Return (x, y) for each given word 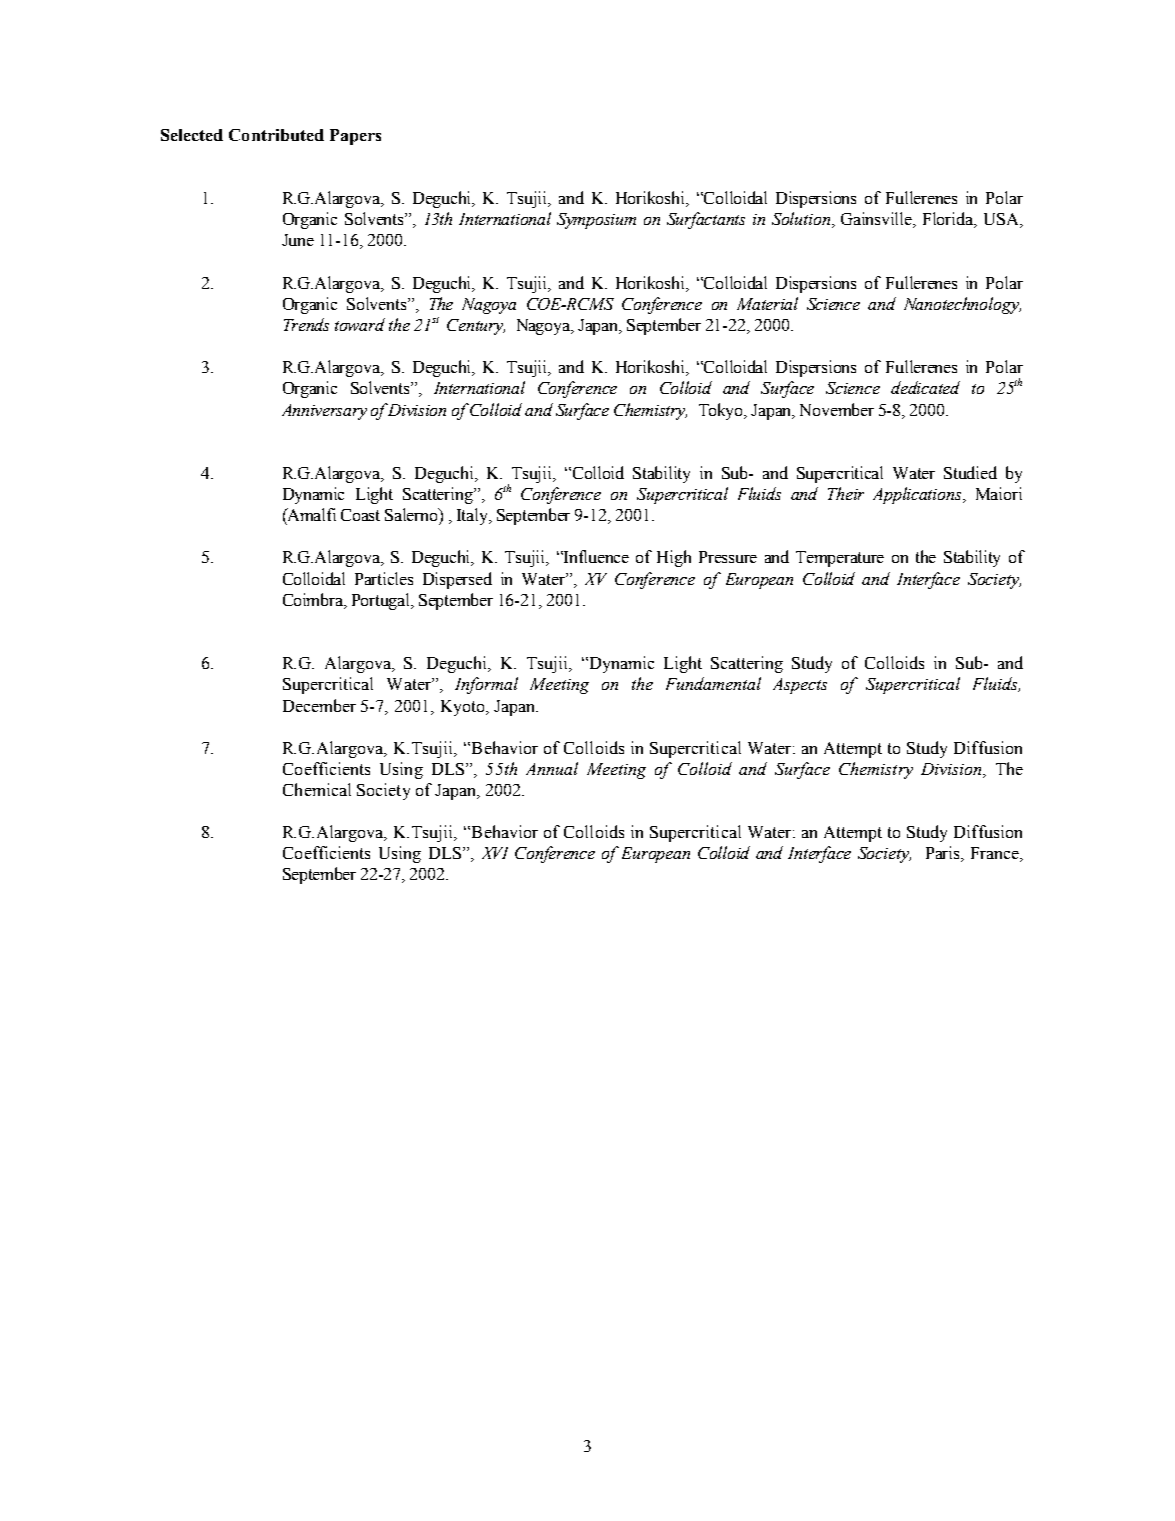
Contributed (276, 135)
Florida (949, 220)
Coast (360, 515)
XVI (495, 853)
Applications (918, 495)
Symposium (596, 221)
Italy (474, 516)
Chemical (317, 789)
